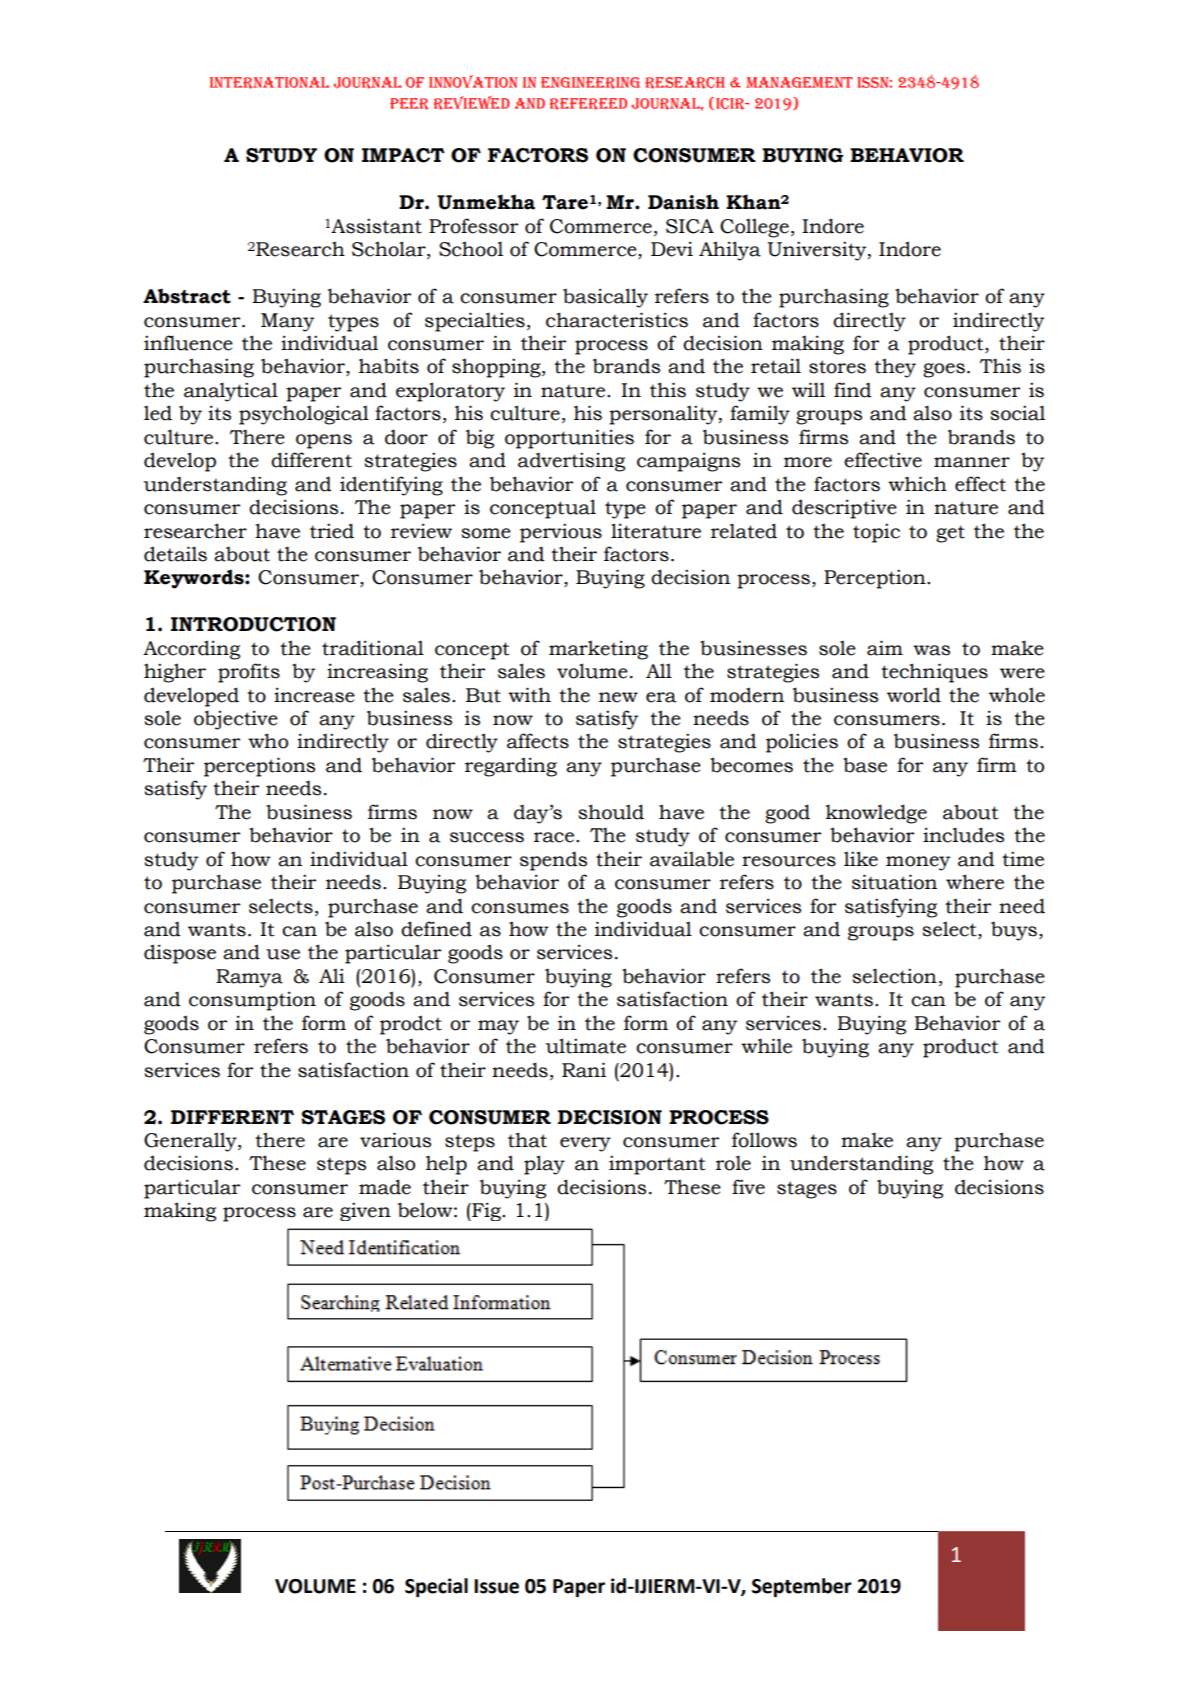  What do you see at coordinates (236, 720) in the screenshot?
I see `objective` at bounding box center [236, 720].
